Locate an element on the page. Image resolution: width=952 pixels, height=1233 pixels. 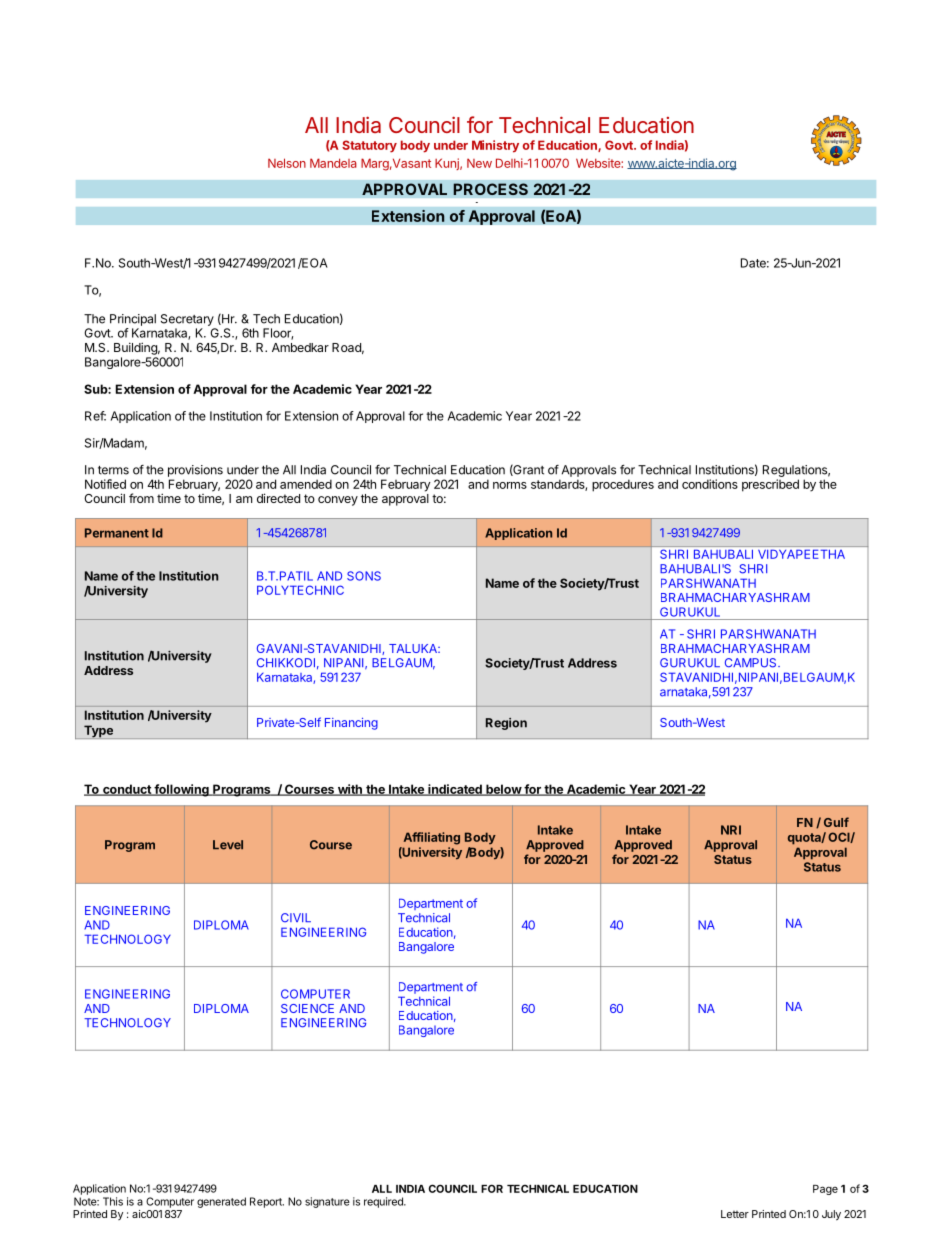
Gulf is located at coordinates (836, 822).
